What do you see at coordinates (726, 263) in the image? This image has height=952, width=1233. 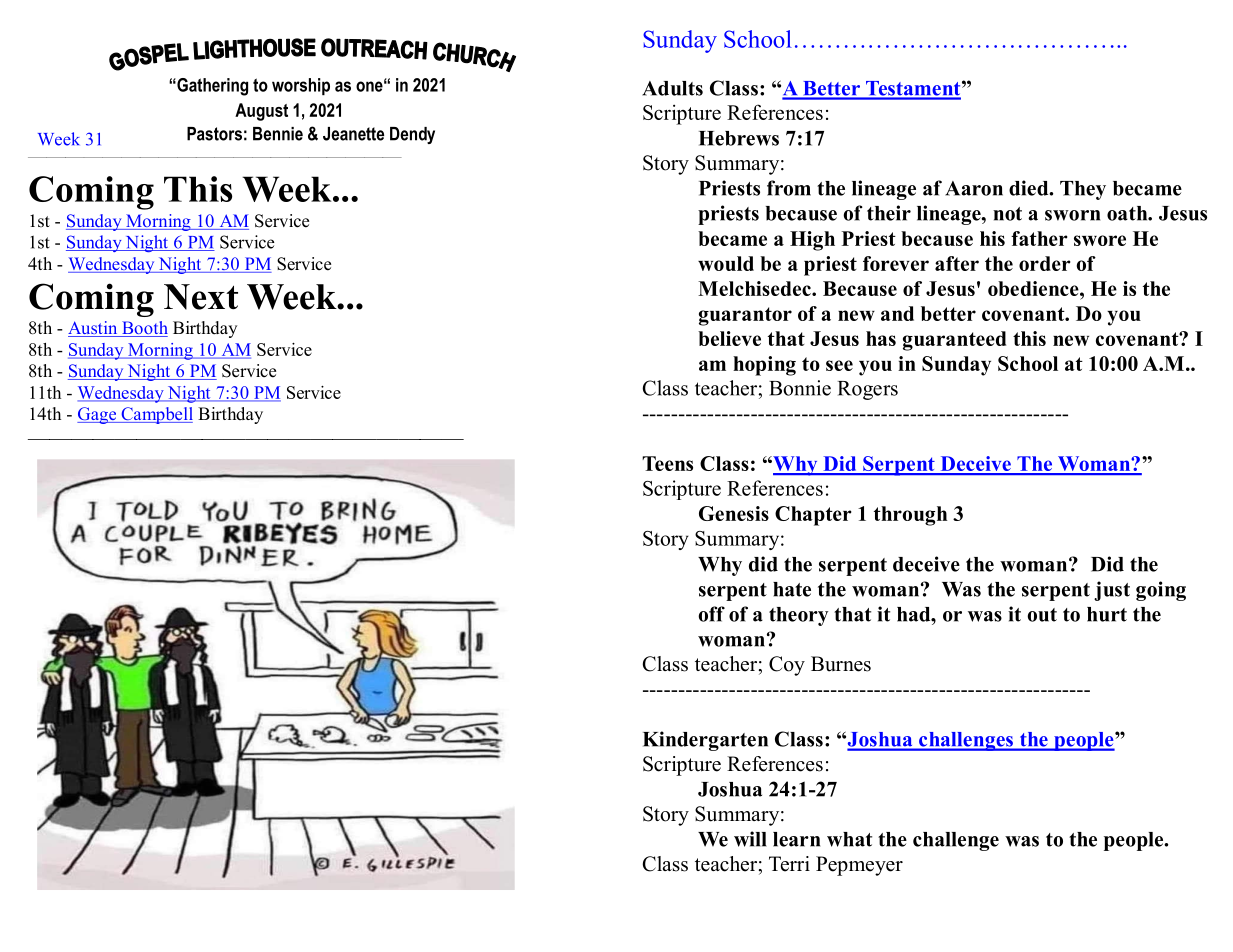 I see `would` at bounding box center [726, 263].
